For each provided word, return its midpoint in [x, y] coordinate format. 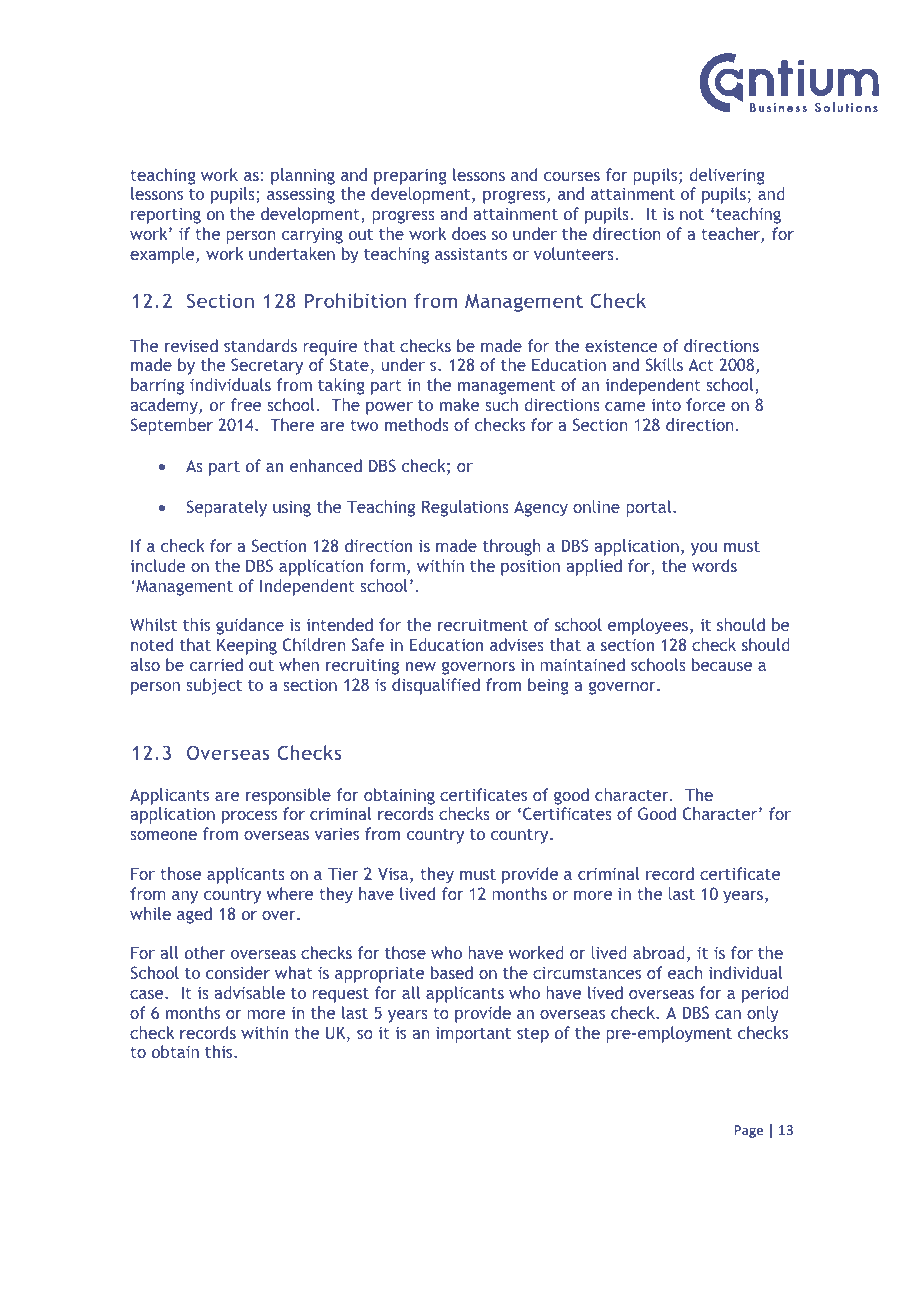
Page [748, 1131]
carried [216, 664]
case [148, 994]
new [421, 666]
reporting [166, 216]
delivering [727, 176]
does [469, 233]
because [722, 664]
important [473, 1034]
